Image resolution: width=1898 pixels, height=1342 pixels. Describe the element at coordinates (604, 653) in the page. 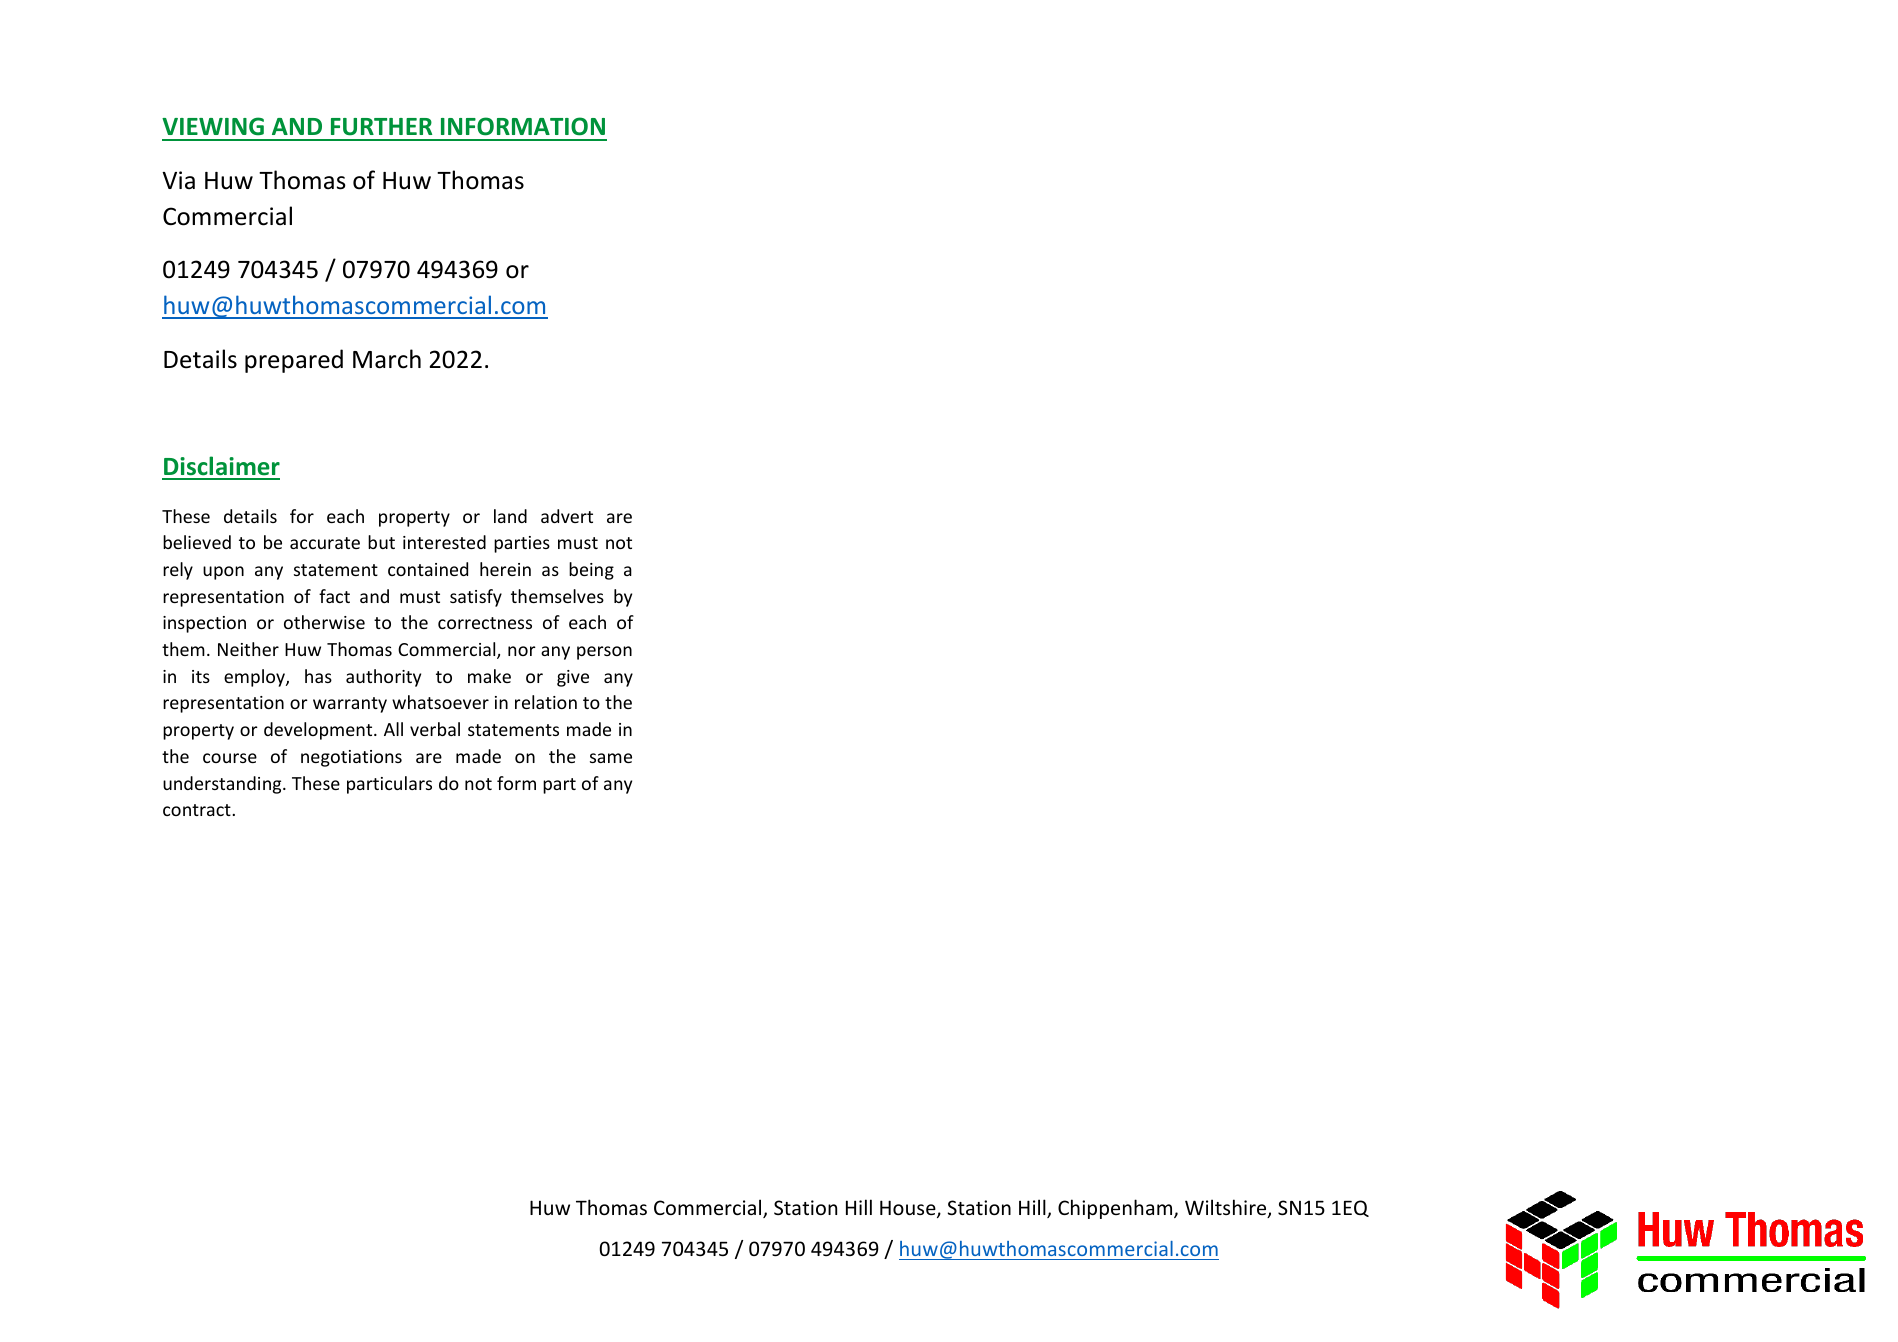

I see `person` at that location.
